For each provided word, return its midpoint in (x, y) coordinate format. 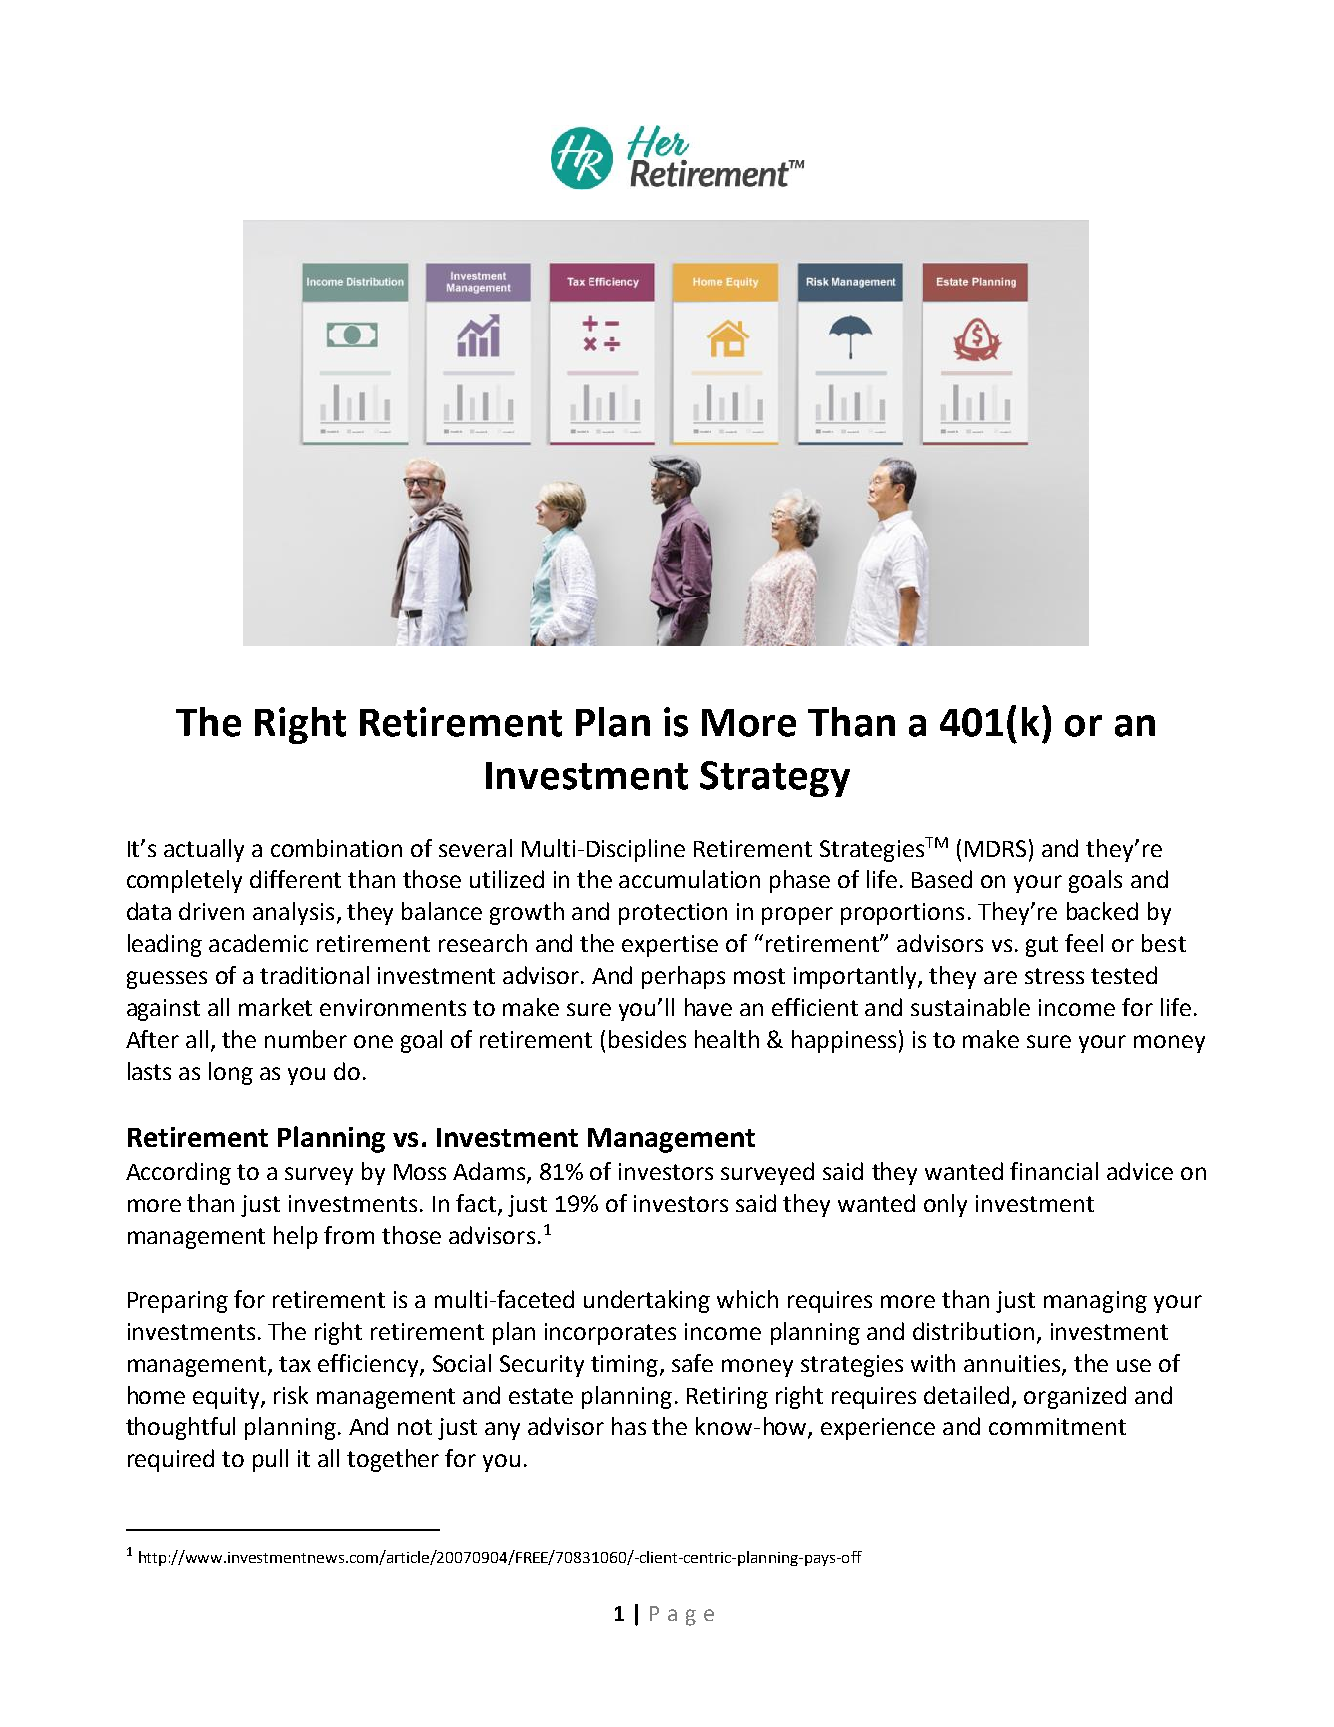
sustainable (970, 1007)
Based (942, 879)
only (945, 1205)
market (275, 1007)
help (296, 1237)
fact (477, 1204)
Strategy (775, 779)
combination (336, 848)
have (708, 1007)
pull (270, 1460)
